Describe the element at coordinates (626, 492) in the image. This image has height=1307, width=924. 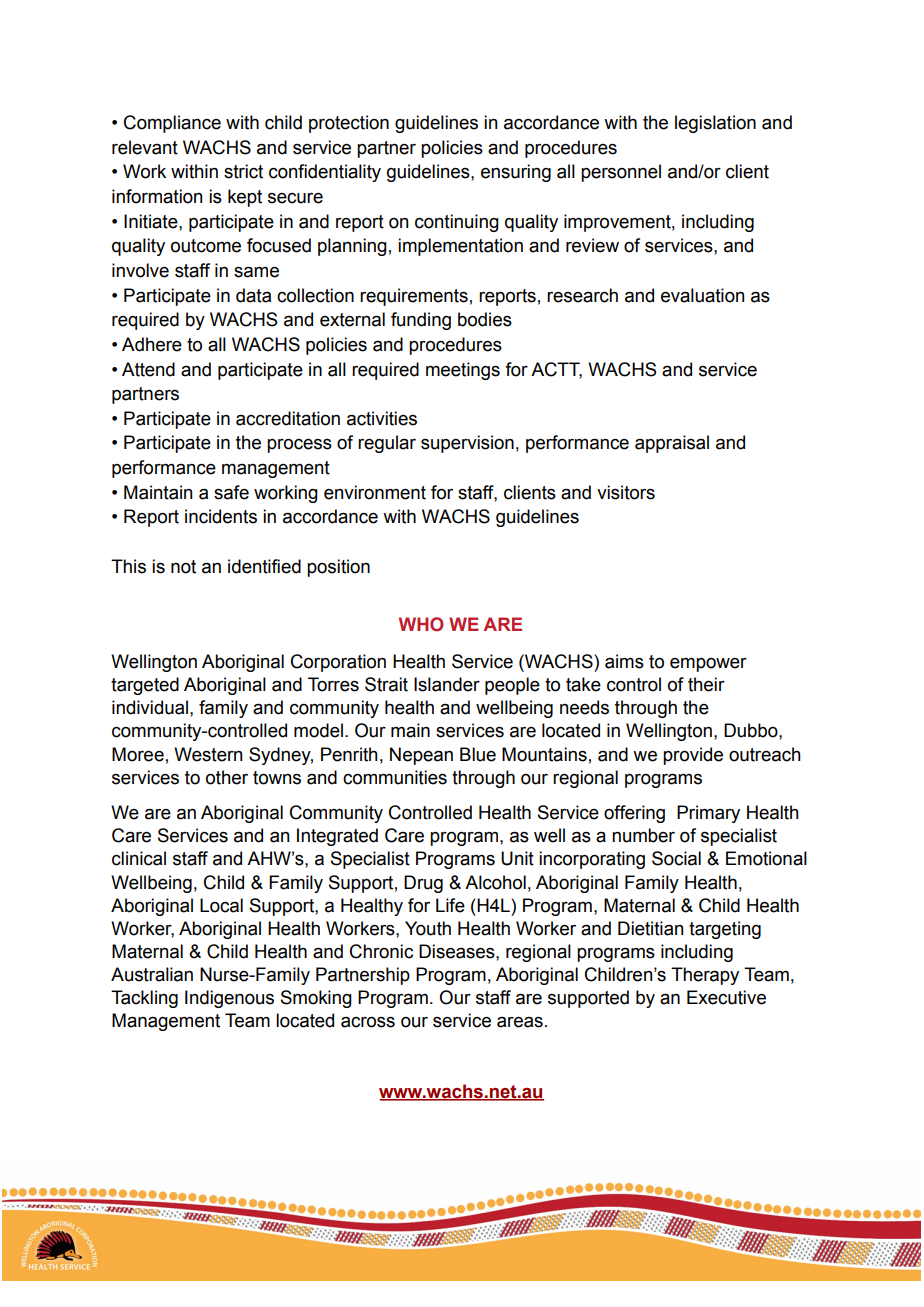
I see `visitors` at that location.
